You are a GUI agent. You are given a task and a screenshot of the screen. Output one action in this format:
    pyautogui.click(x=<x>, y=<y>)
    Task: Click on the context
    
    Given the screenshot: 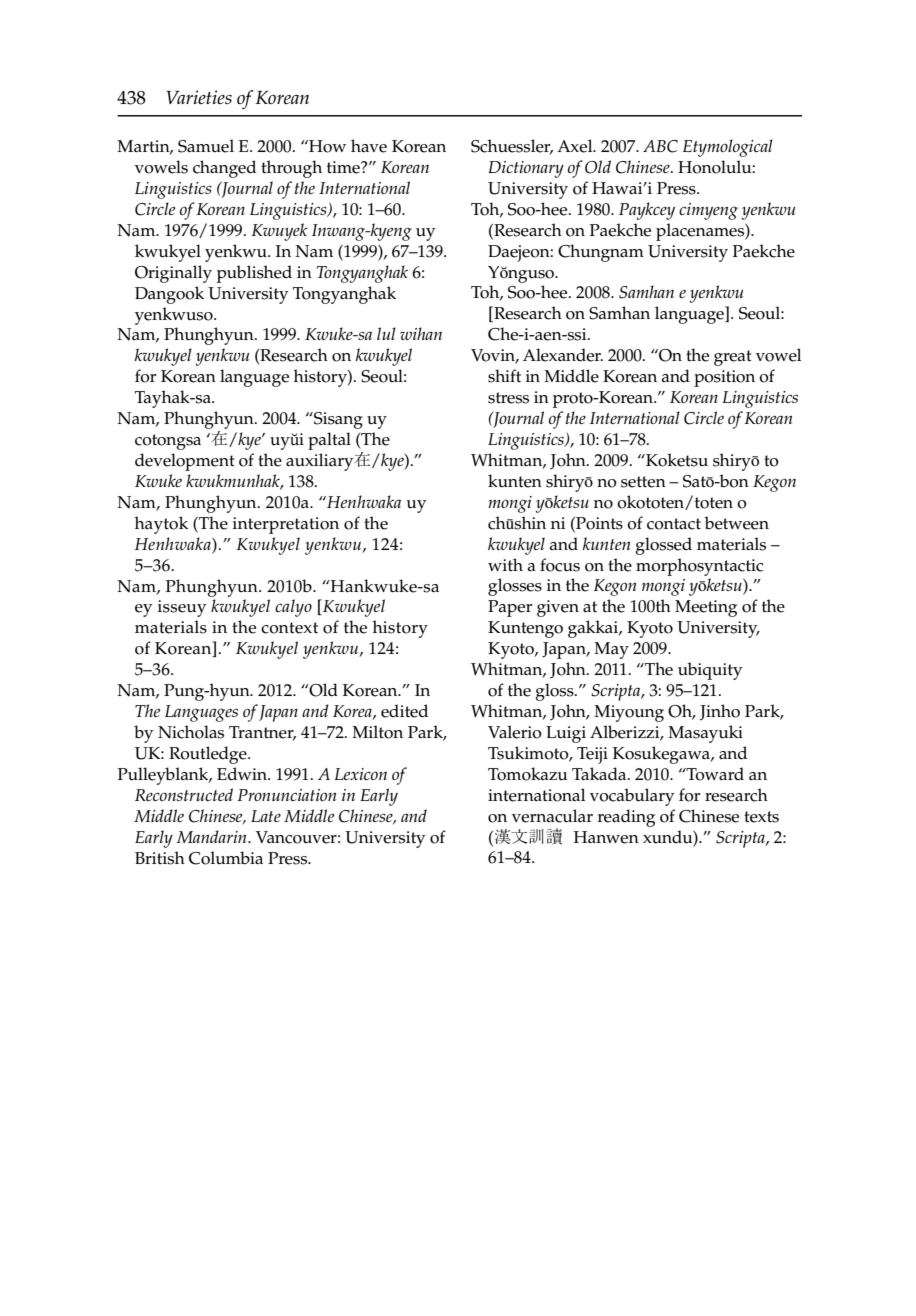 What is the action you would take?
    pyautogui.click(x=289, y=628)
